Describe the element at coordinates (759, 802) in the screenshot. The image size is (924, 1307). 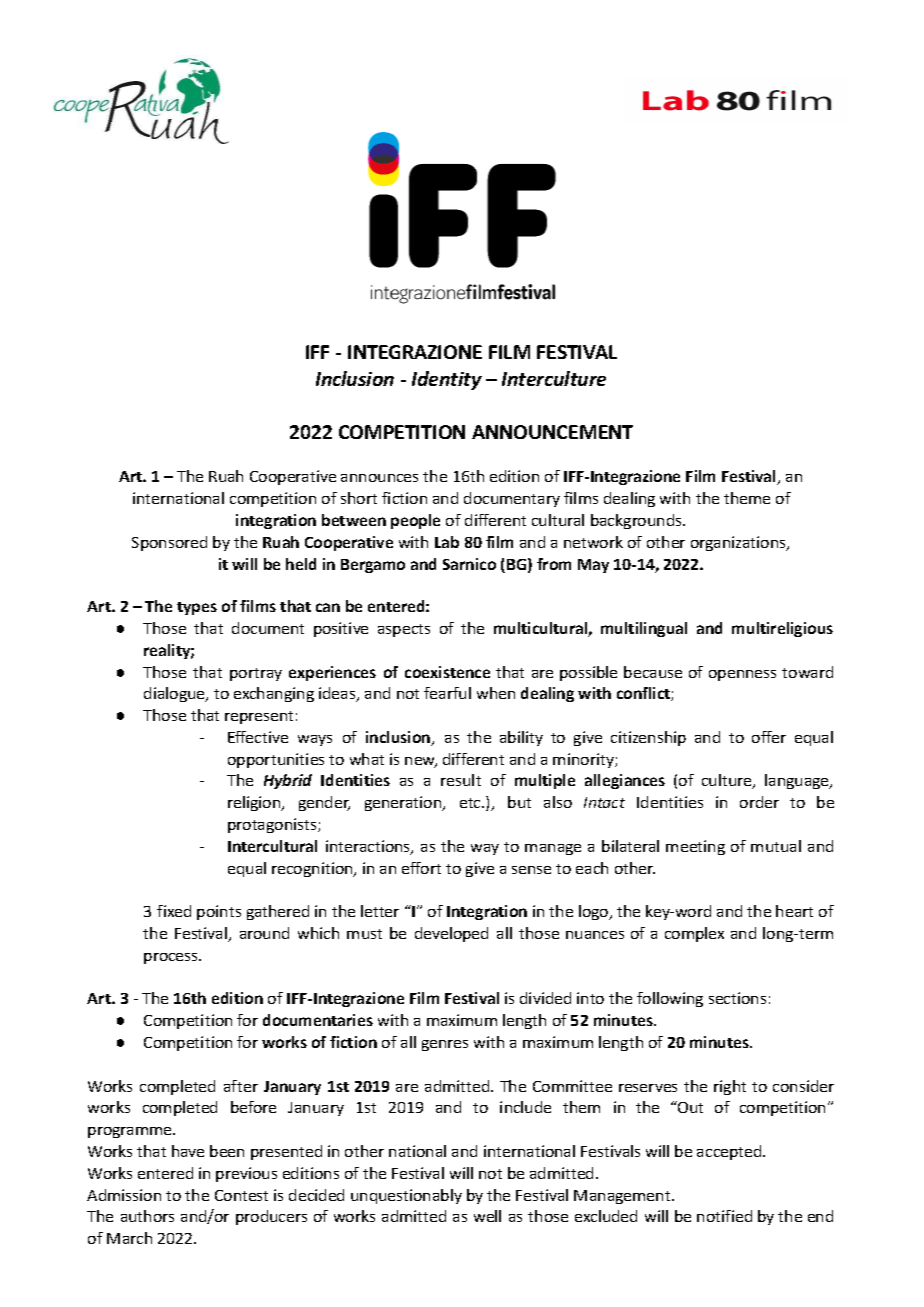
I see `order` at that location.
